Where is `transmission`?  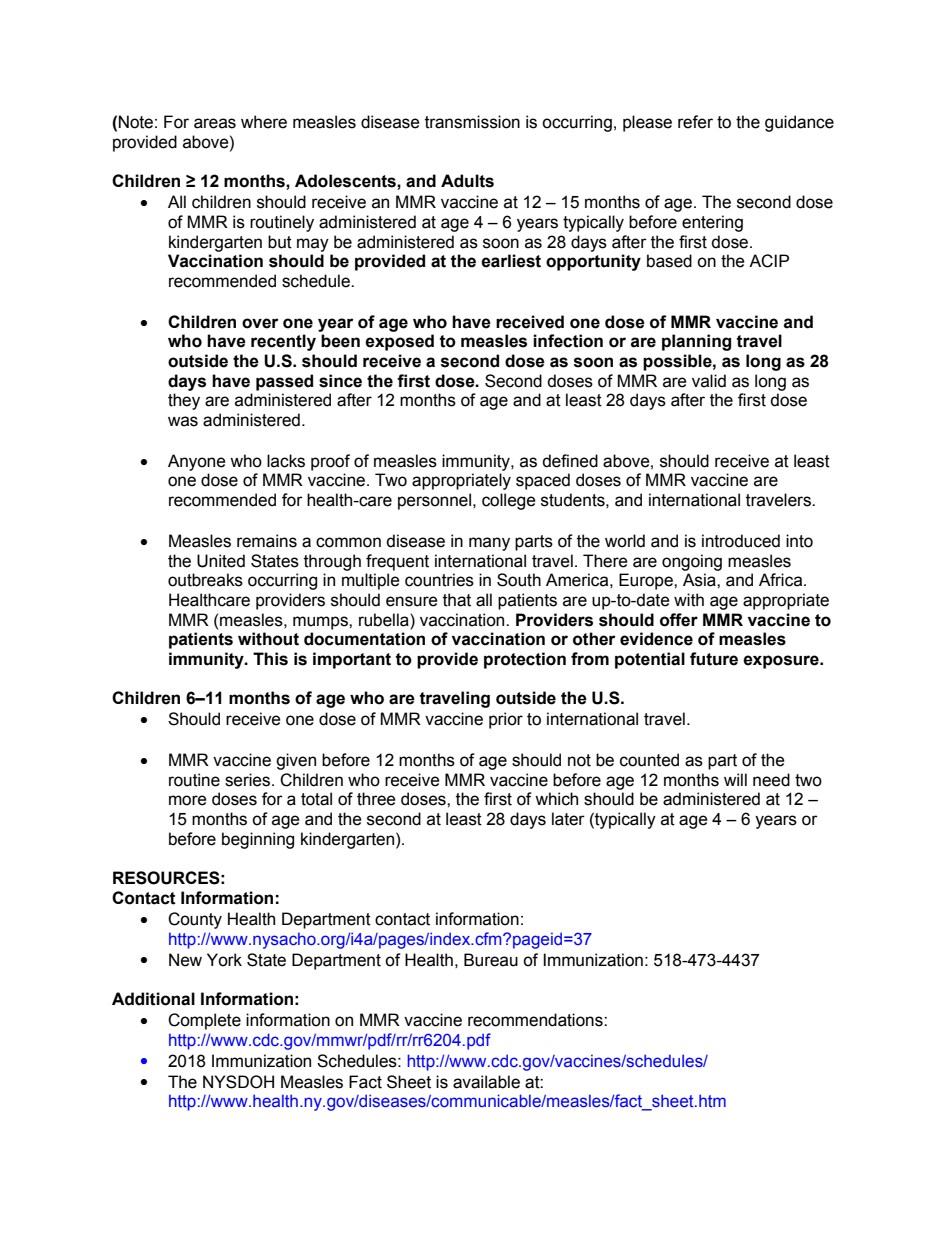
transmission is located at coordinates (472, 122).
